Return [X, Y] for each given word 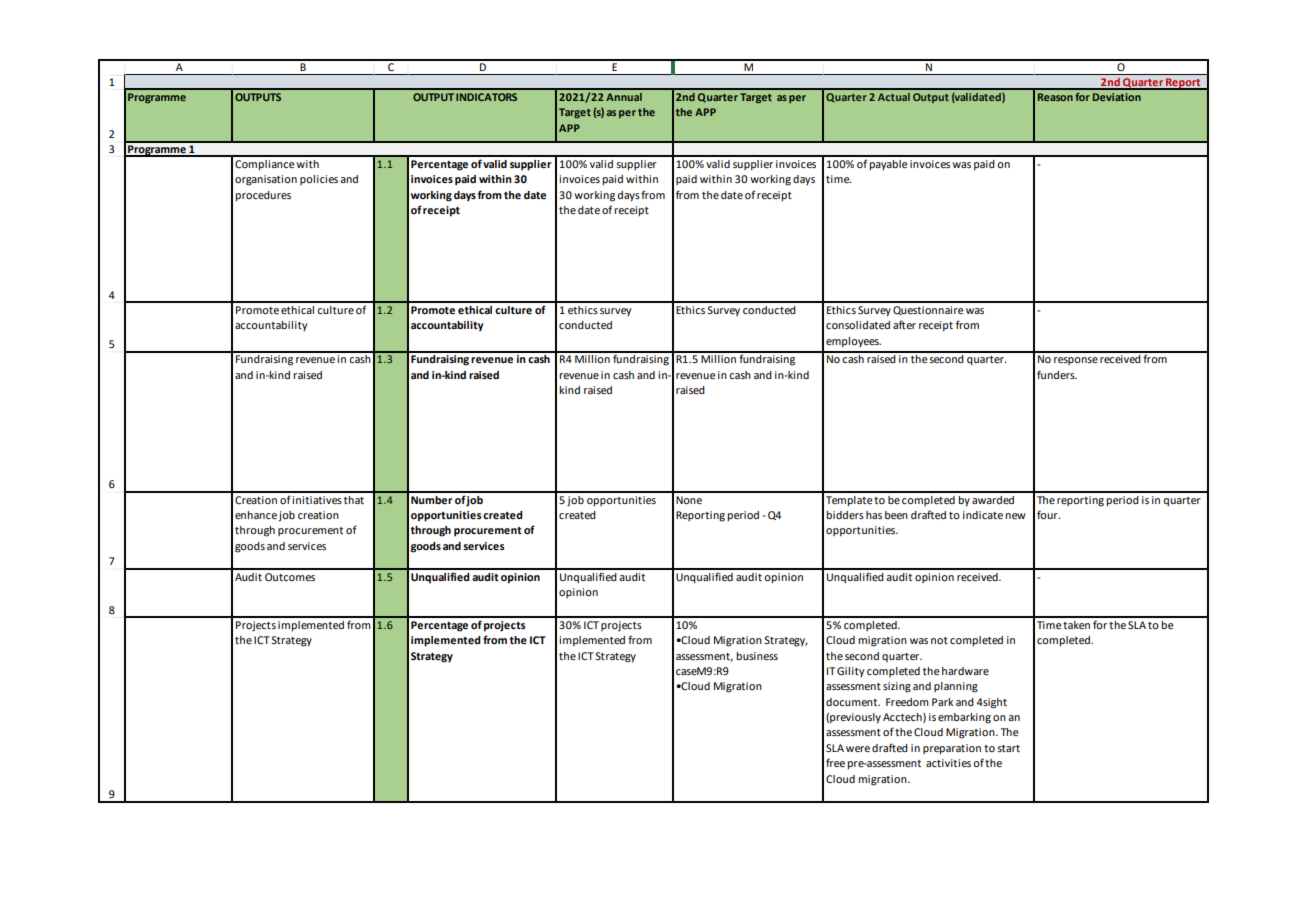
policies [319, 180]
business [757, 656]
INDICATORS [486, 97]
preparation [952, 749]
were [858, 749]
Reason [1055, 97]
